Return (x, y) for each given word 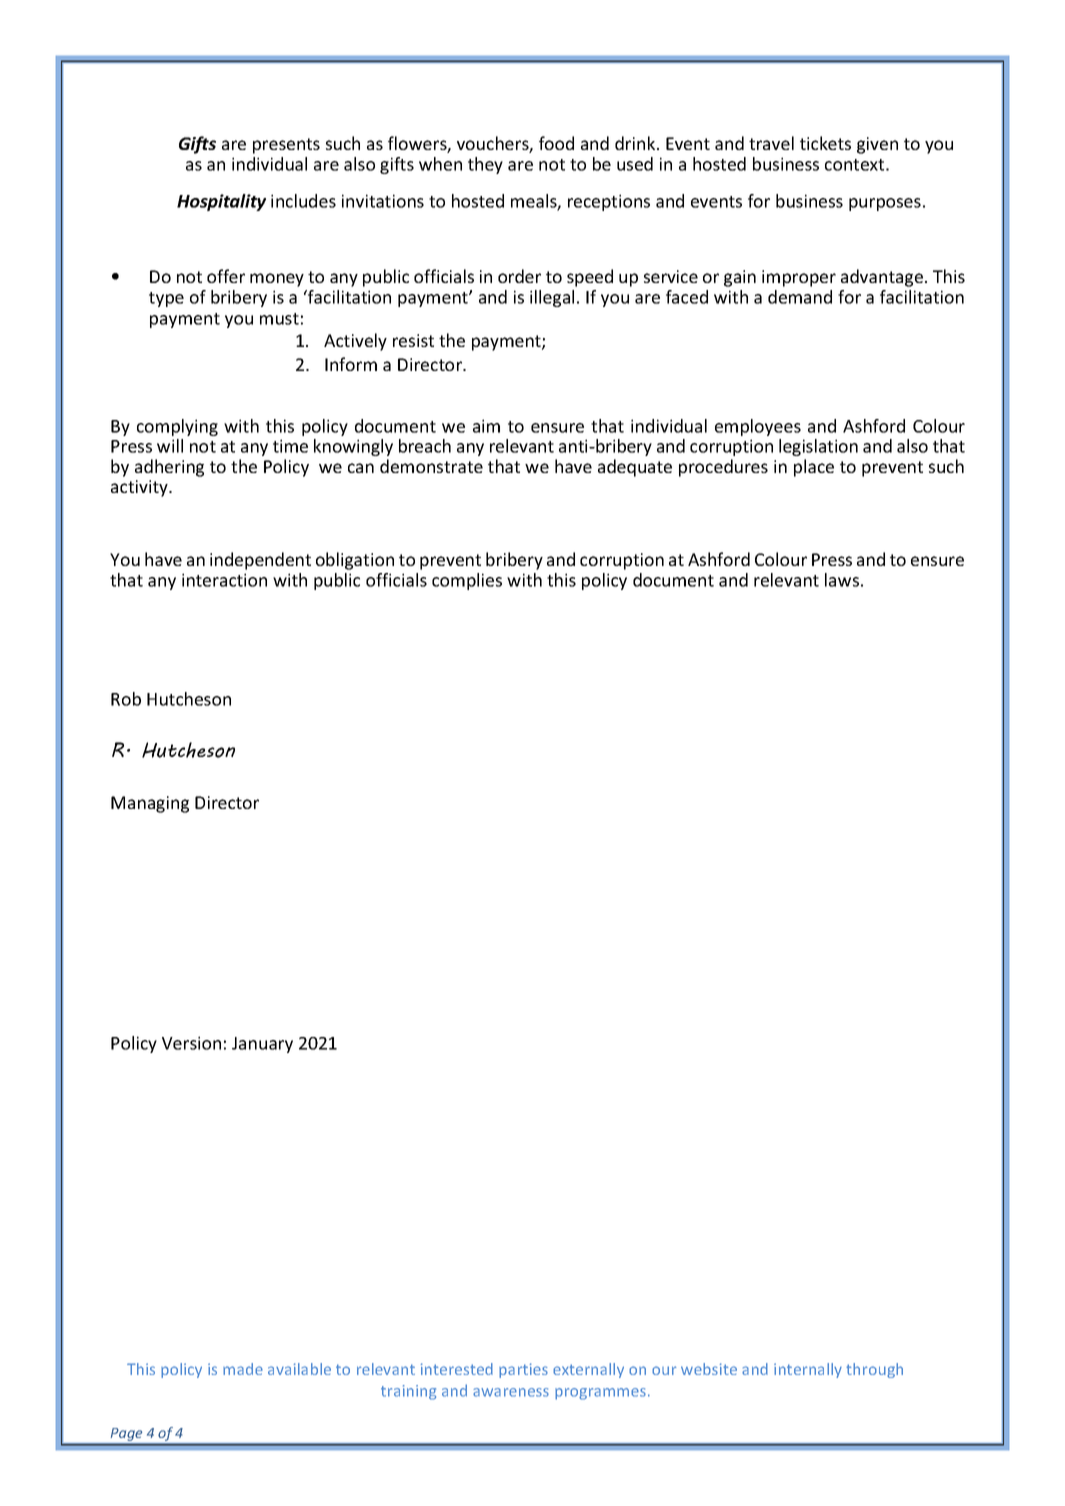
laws (842, 580)
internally (808, 1370)
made (243, 1369)
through (874, 1370)
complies (467, 581)
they (485, 165)
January (262, 1045)
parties (523, 1370)
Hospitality (221, 202)
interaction (224, 580)
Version (191, 1043)
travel (771, 143)
